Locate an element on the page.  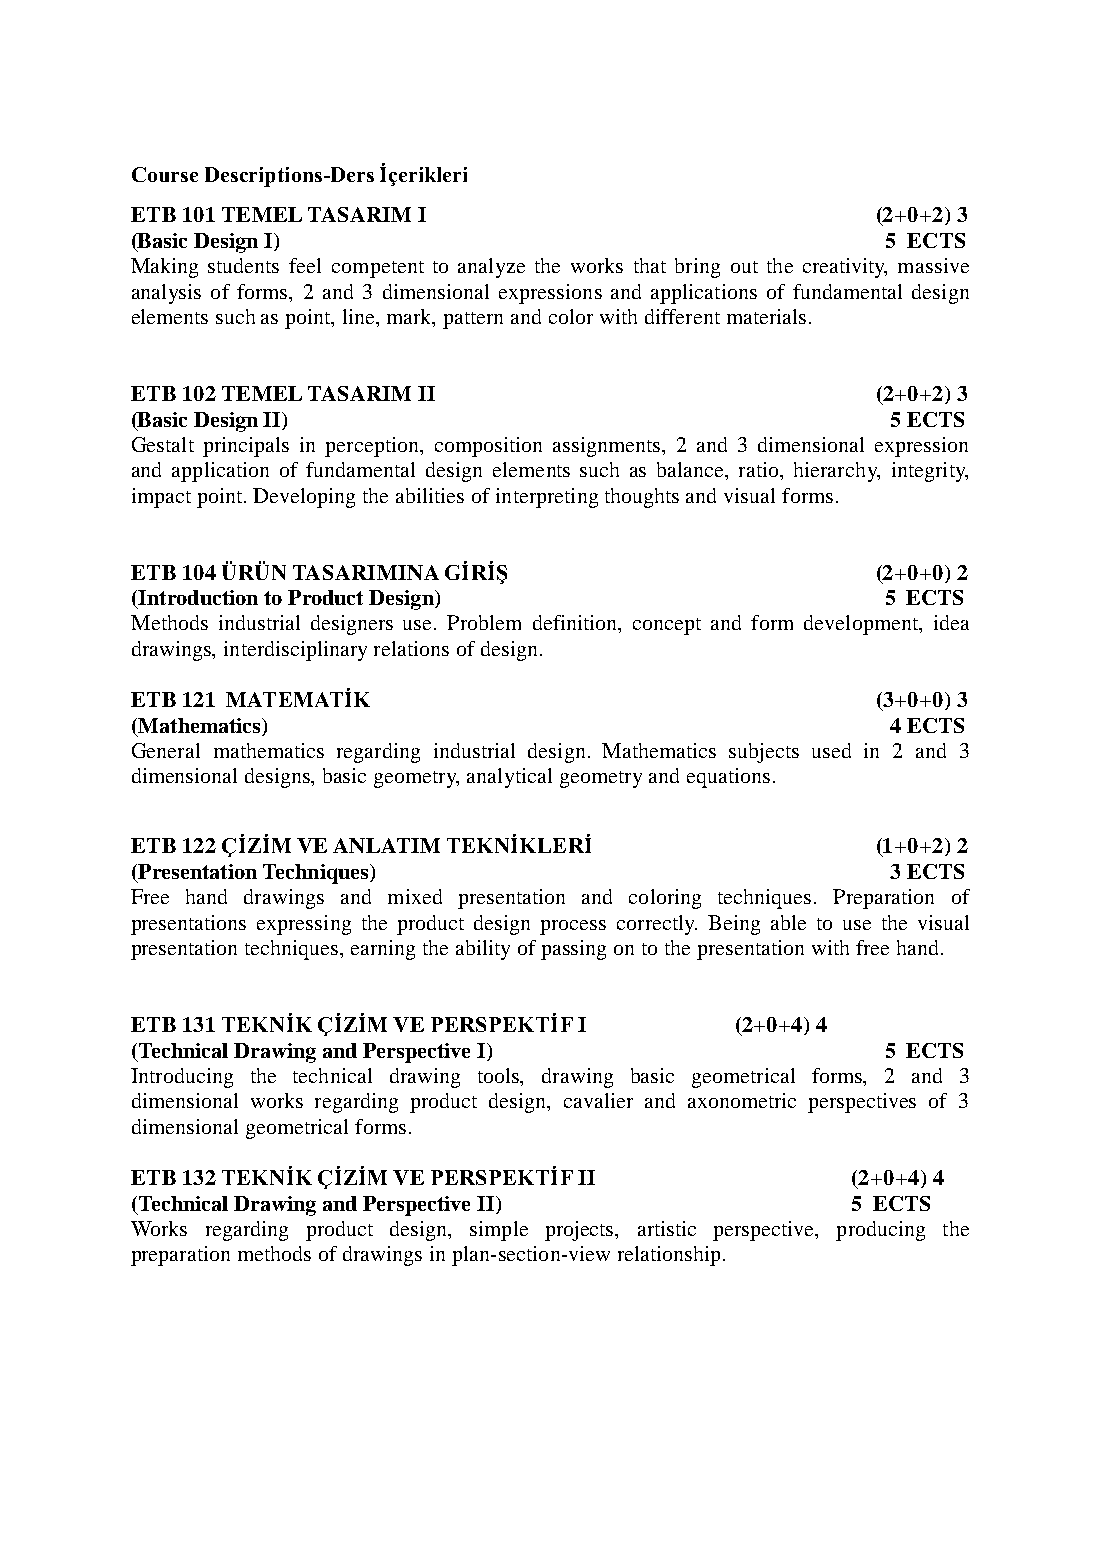
Developing is located at coordinates (304, 498).
